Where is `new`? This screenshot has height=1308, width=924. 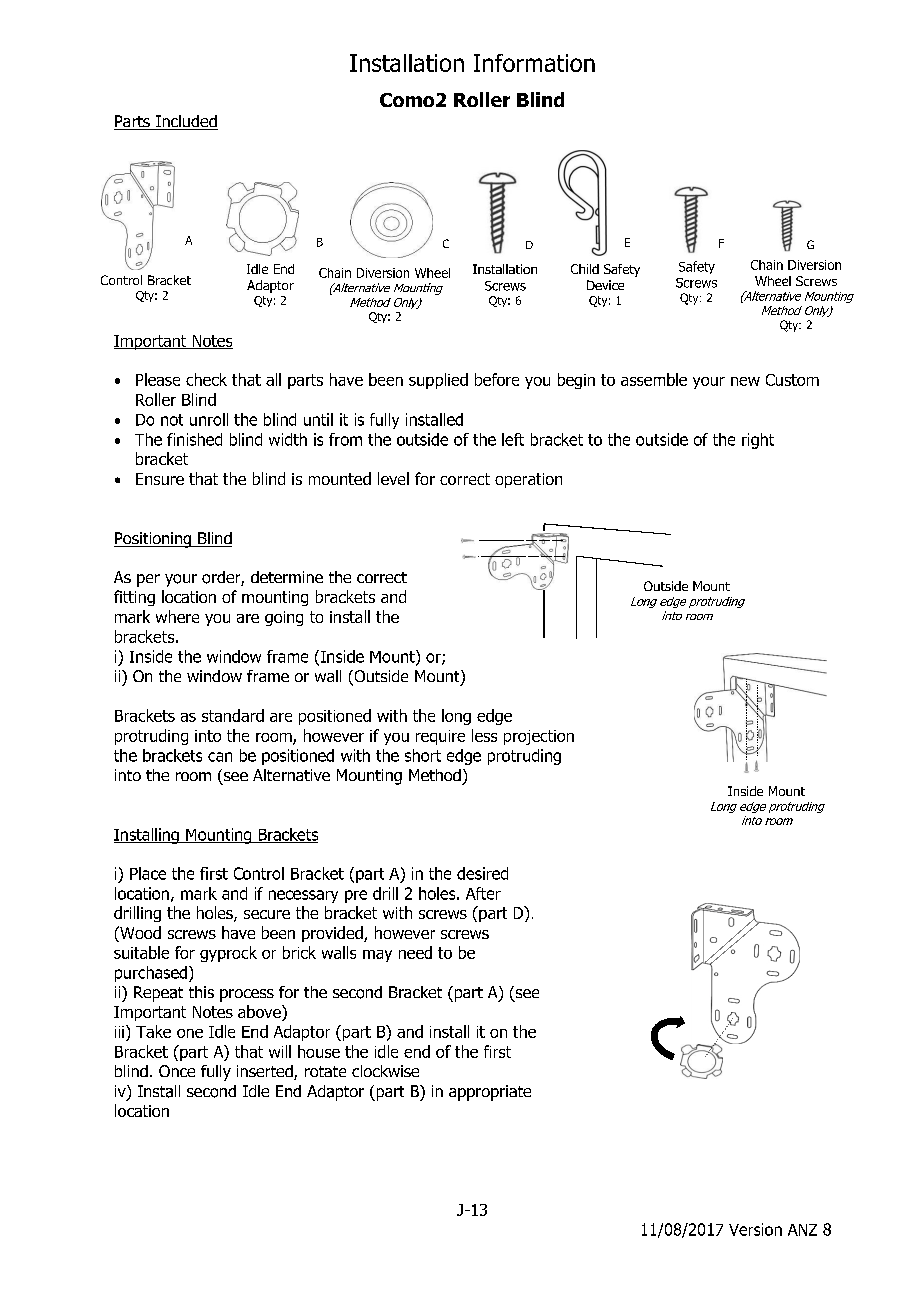 new is located at coordinates (745, 381).
